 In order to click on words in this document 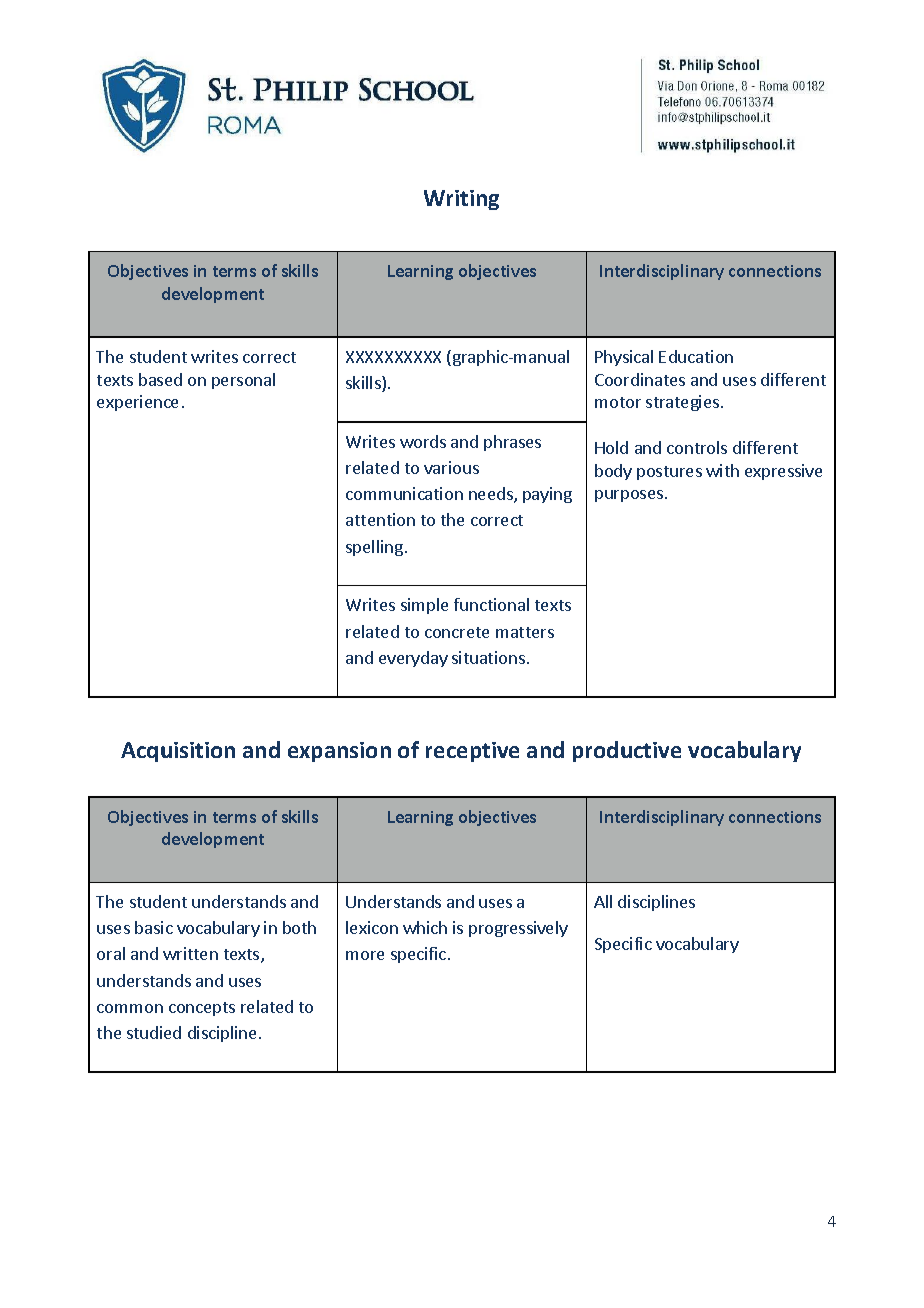, I will do `click(423, 441)`.
